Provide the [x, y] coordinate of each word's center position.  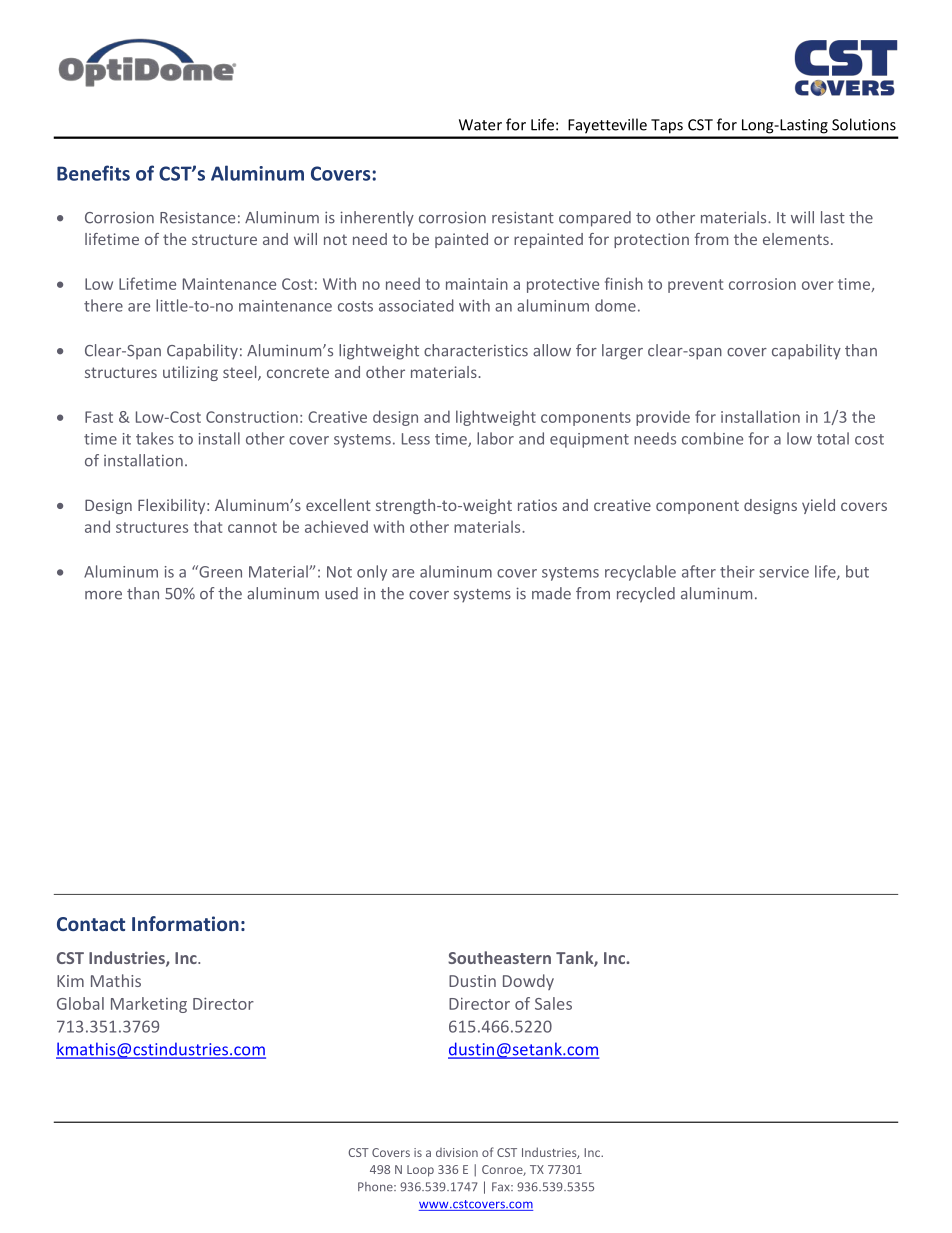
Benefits [93, 173]
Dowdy [528, 982]
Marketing [149, 1005]
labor [495, 438]
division [457, 1152]
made [551, 593]
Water [480, 125]
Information [185, 923]
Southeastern [499, 957]
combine [712, 438]
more [103, 595]
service [784, 572]
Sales [553, 1003]
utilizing [190, 373]
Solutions [864, 124]
